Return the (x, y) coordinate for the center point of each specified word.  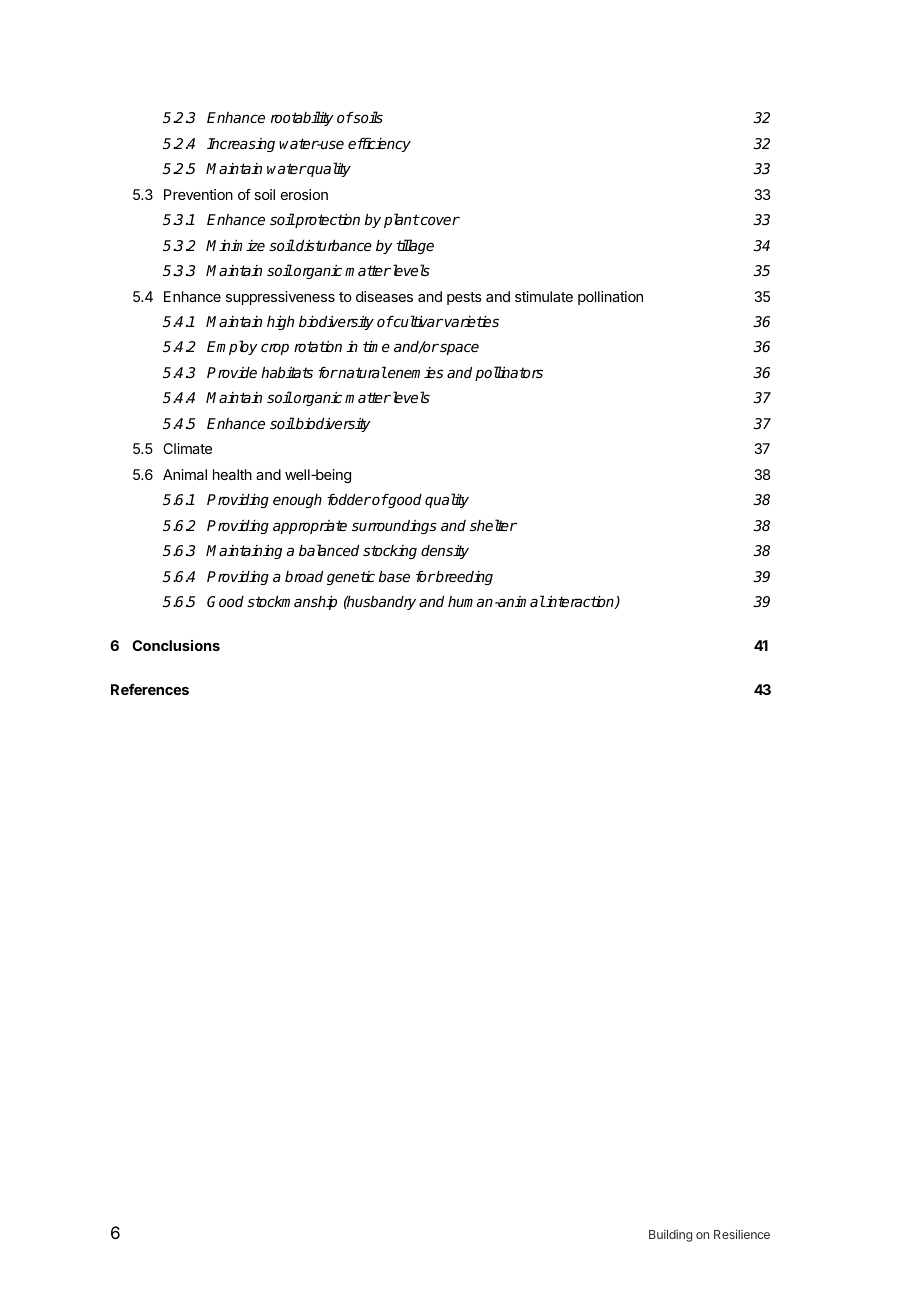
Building (670, 1235)
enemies (414, 372)
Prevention (198, 194)
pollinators (509, 373)
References (150, 689)
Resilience (742, 1234)
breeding (463, 578)
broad (304, 576)
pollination (610, 298)
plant (401, 220)
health (232, 474)
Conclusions (176, 645)
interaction (580, 602)
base (394, 576)
